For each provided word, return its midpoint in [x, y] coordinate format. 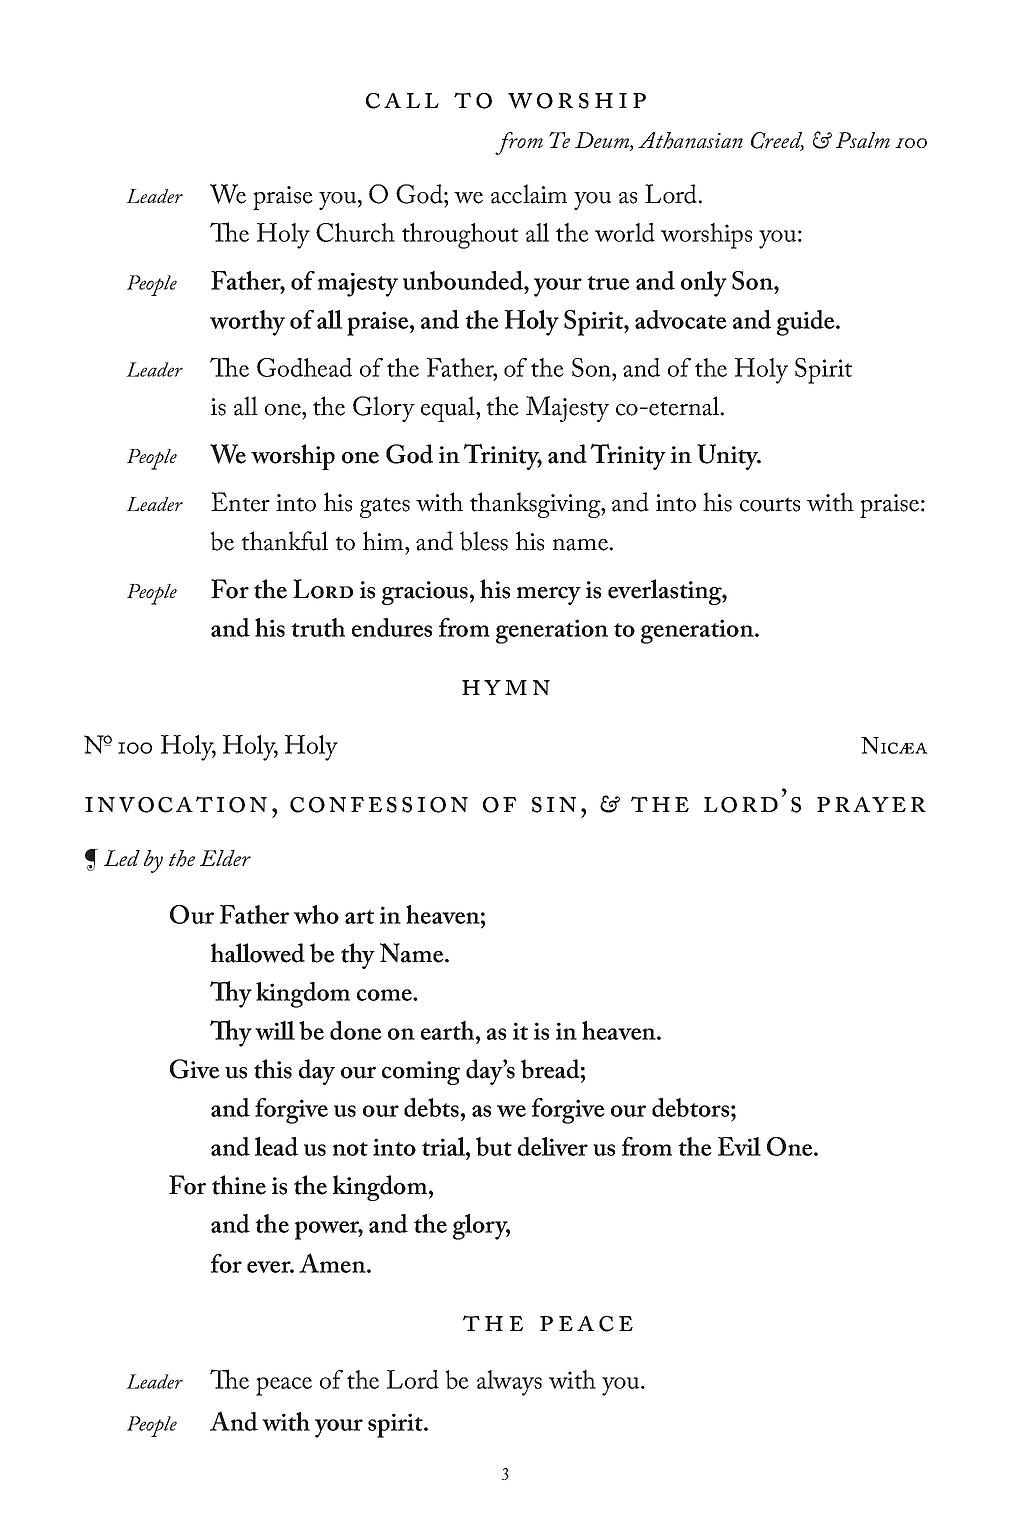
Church [355, 232]
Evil [739, 1146]
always [509, 1383]
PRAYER [871, 804]
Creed [777, 141]
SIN [554, 805]
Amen [333, 1263]
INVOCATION [176, 804]
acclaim [529, 194]
